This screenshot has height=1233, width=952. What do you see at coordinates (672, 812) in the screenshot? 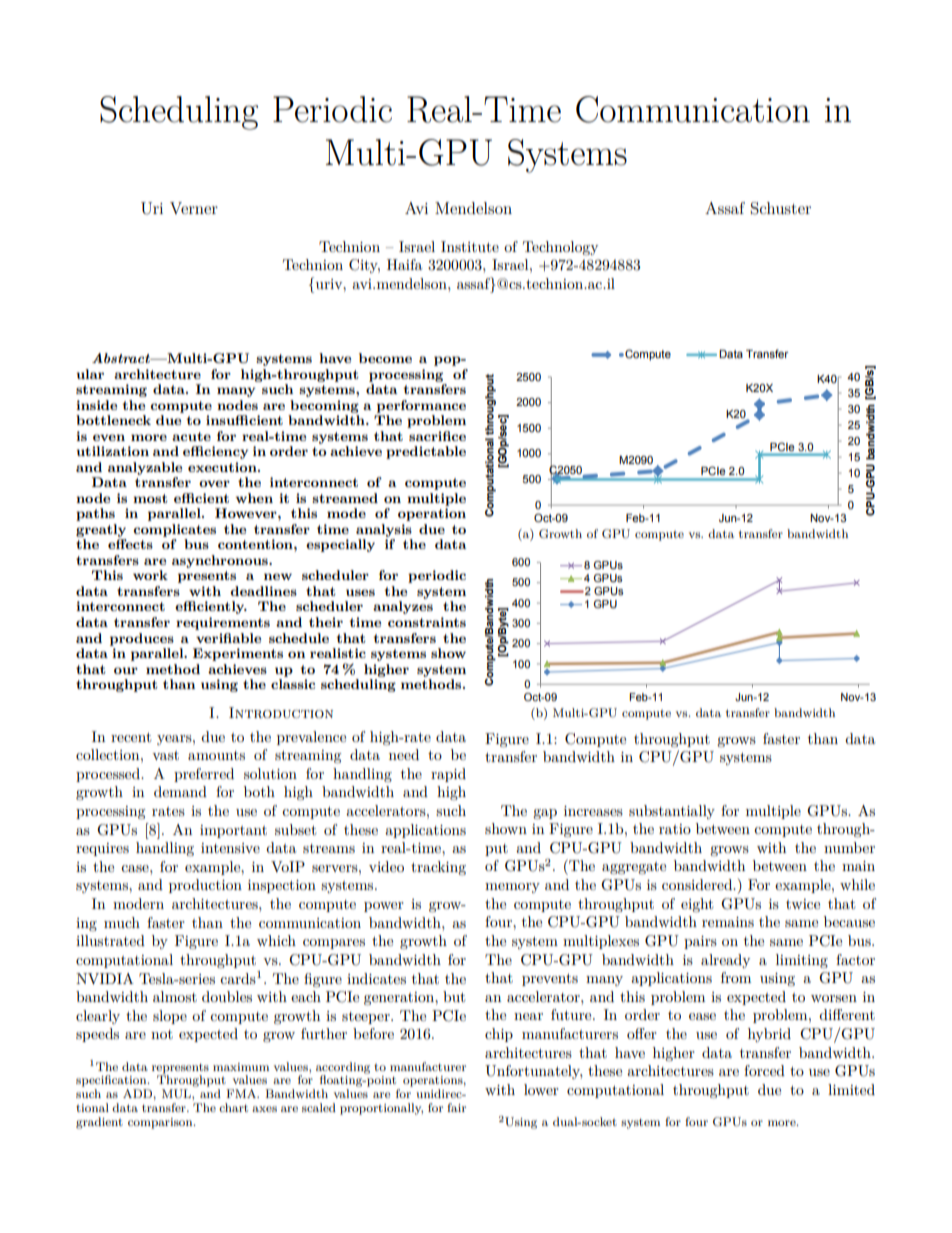
I see `substantially` at bounding box center [672, 812].
